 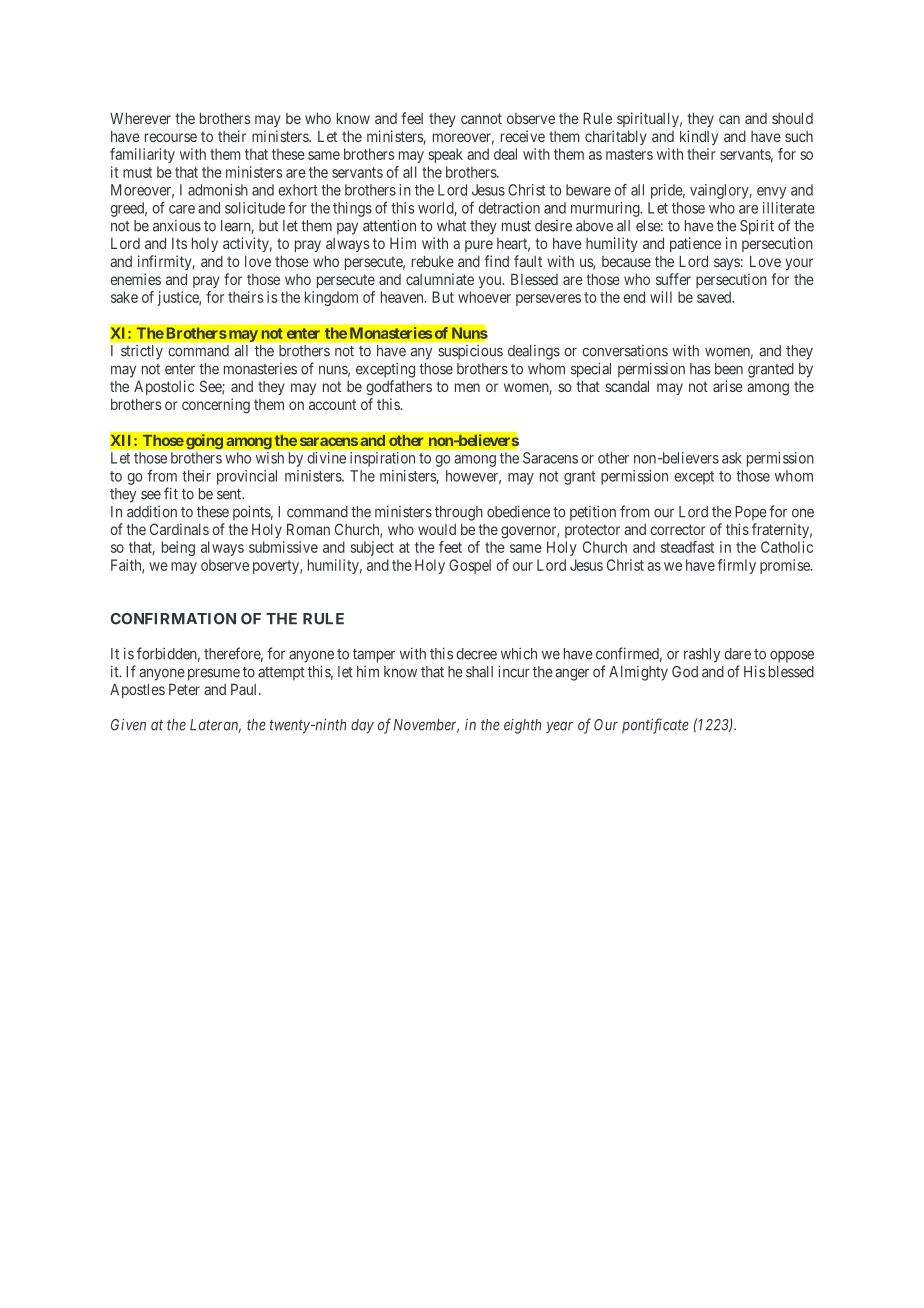 I want to click on enemies, so click(x=135, y=279).
